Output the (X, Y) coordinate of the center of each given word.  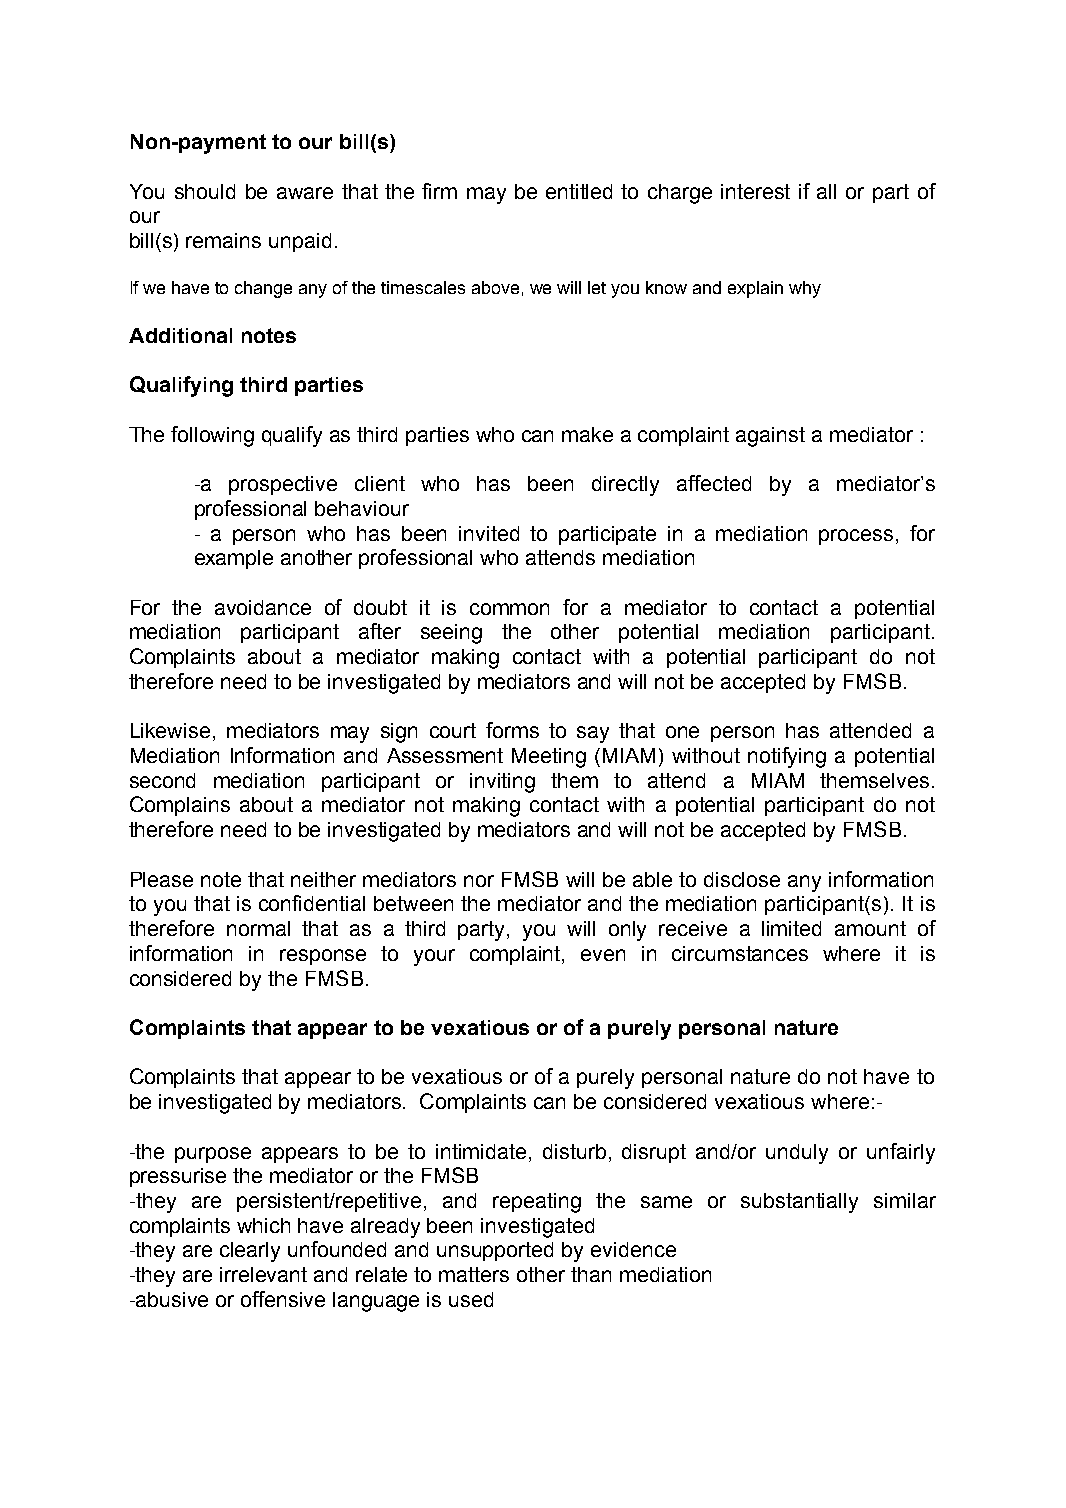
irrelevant (263, 1274)
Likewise (170, 730)
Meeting (549, 758)
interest (755, 191)
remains (223, 240)
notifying (787, 757)
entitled (579, 191)
